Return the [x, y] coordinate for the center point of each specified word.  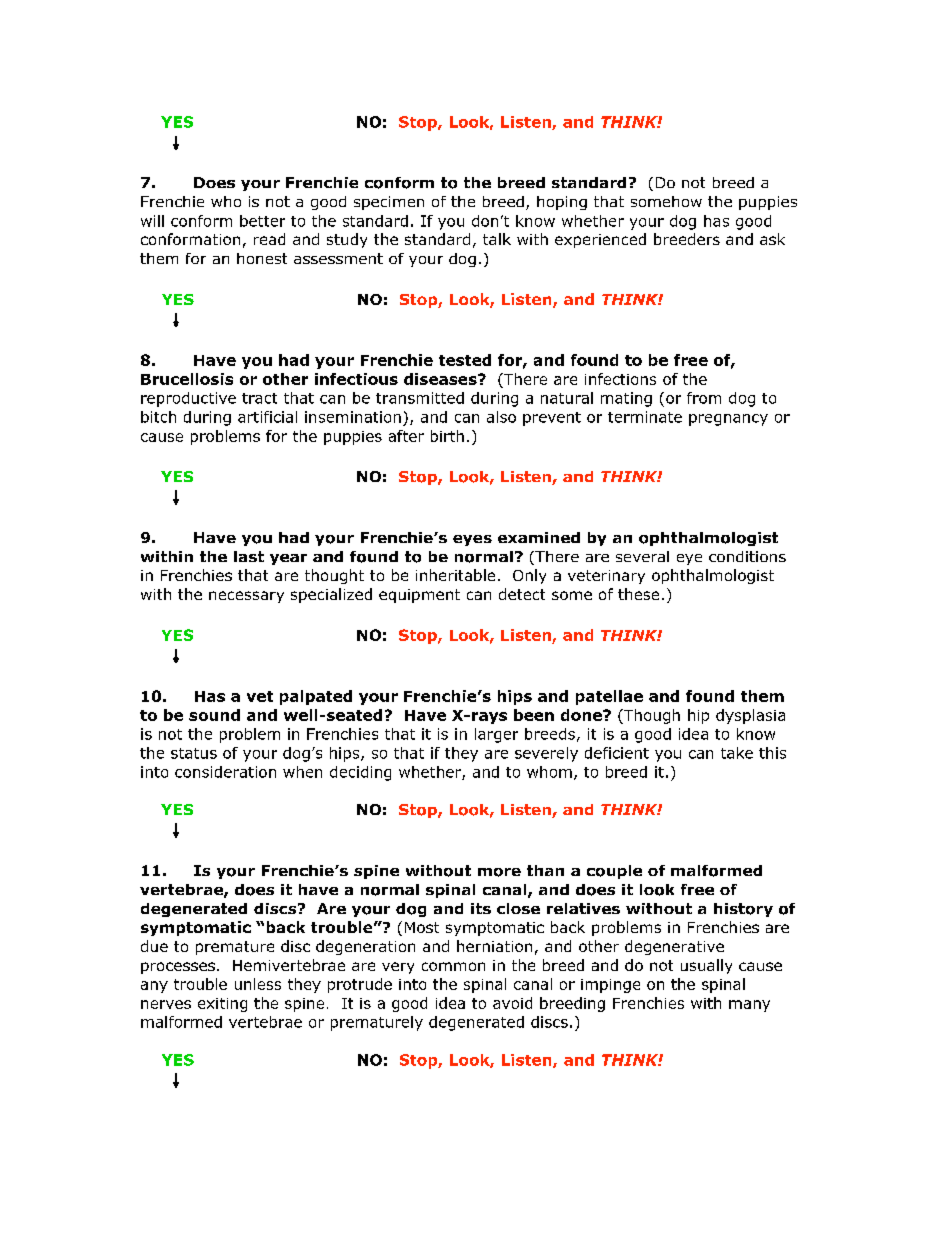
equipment [419, 596]
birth [447, 436]
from [704, 398]
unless [258, 984]
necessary [246, 597]
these [638, 594]
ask [772, 239]
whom [549, 772]
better [262, 221]
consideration [225, 772]
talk [497, 239]
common [453, 966]
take [737, 753]
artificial [267, 417]
